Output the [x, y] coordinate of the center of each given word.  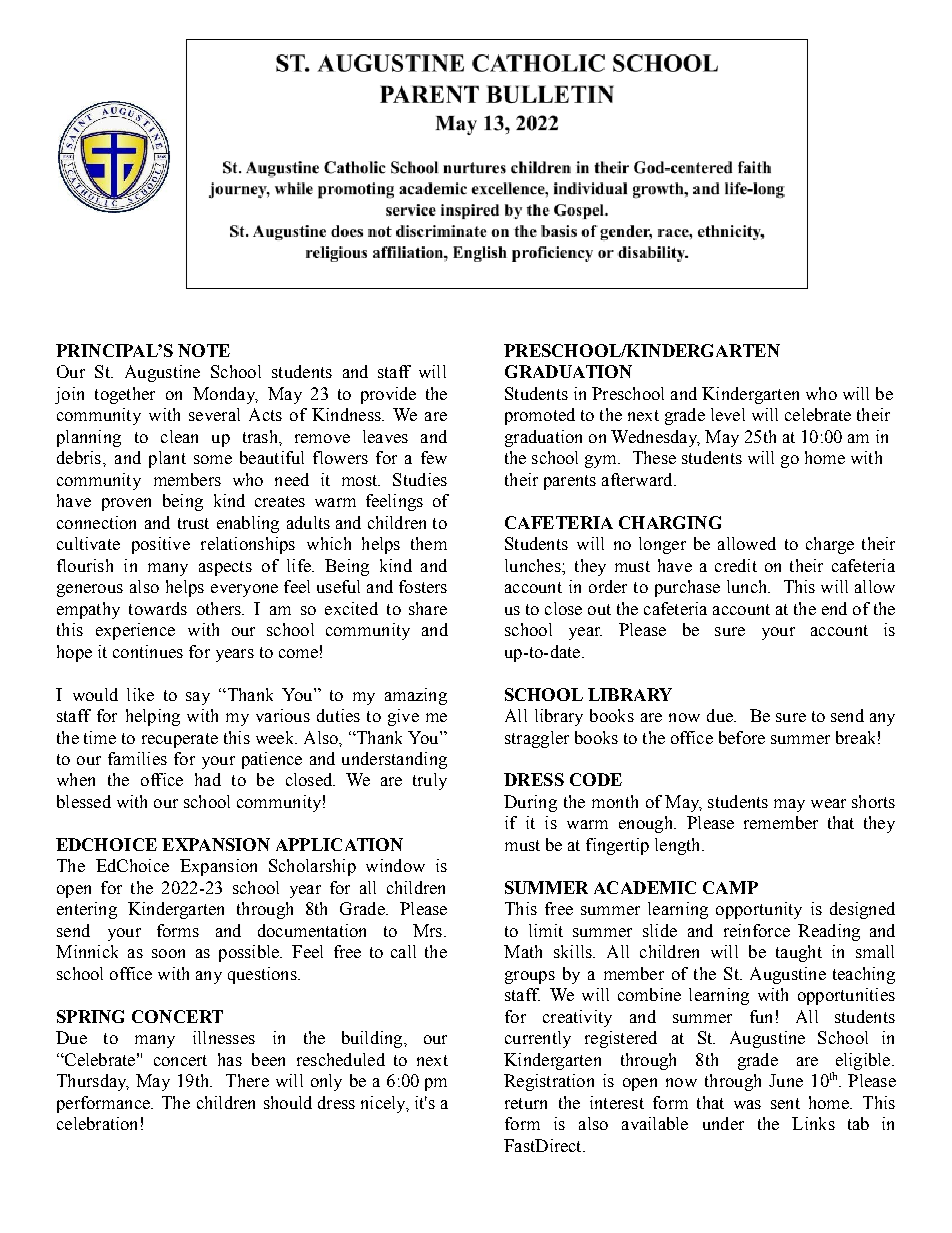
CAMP [730, 887]
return [526, 1103]
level [728, 414]
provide [388, 395]
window [395, 865]
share [428, 608]
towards [158, 608]
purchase [687, 588]
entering [87, 910]
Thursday [93, 1082]
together [125, 395]
